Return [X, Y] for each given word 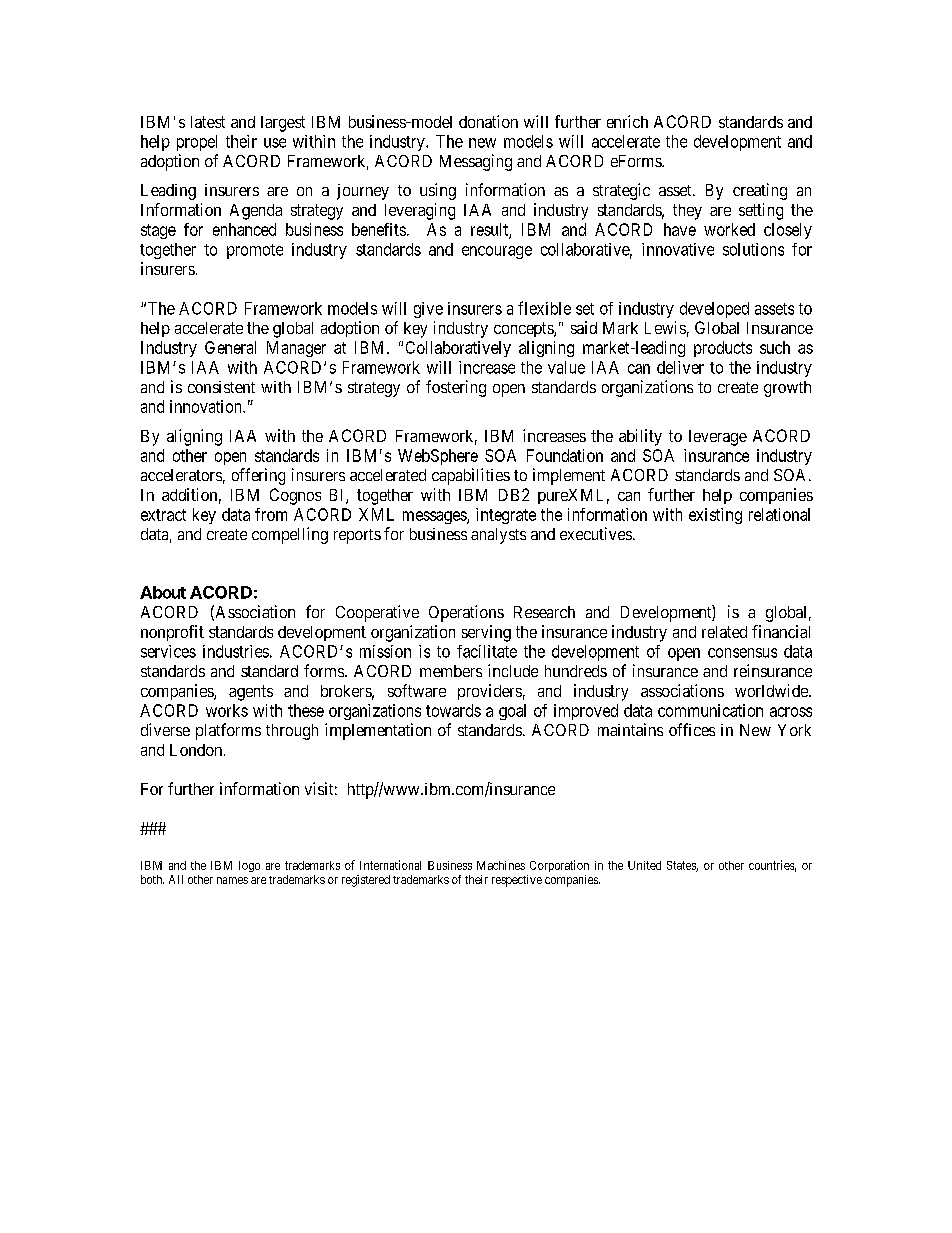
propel [197, 143]
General [230, 347]
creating [760, 191]
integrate [506, 516]
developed [714, 310]
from [271, 514]
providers [490, 692]
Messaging [476, 162]
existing [715, 516]
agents [251, 693]
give [428, 310]
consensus [742, 653]
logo [249, 866]
